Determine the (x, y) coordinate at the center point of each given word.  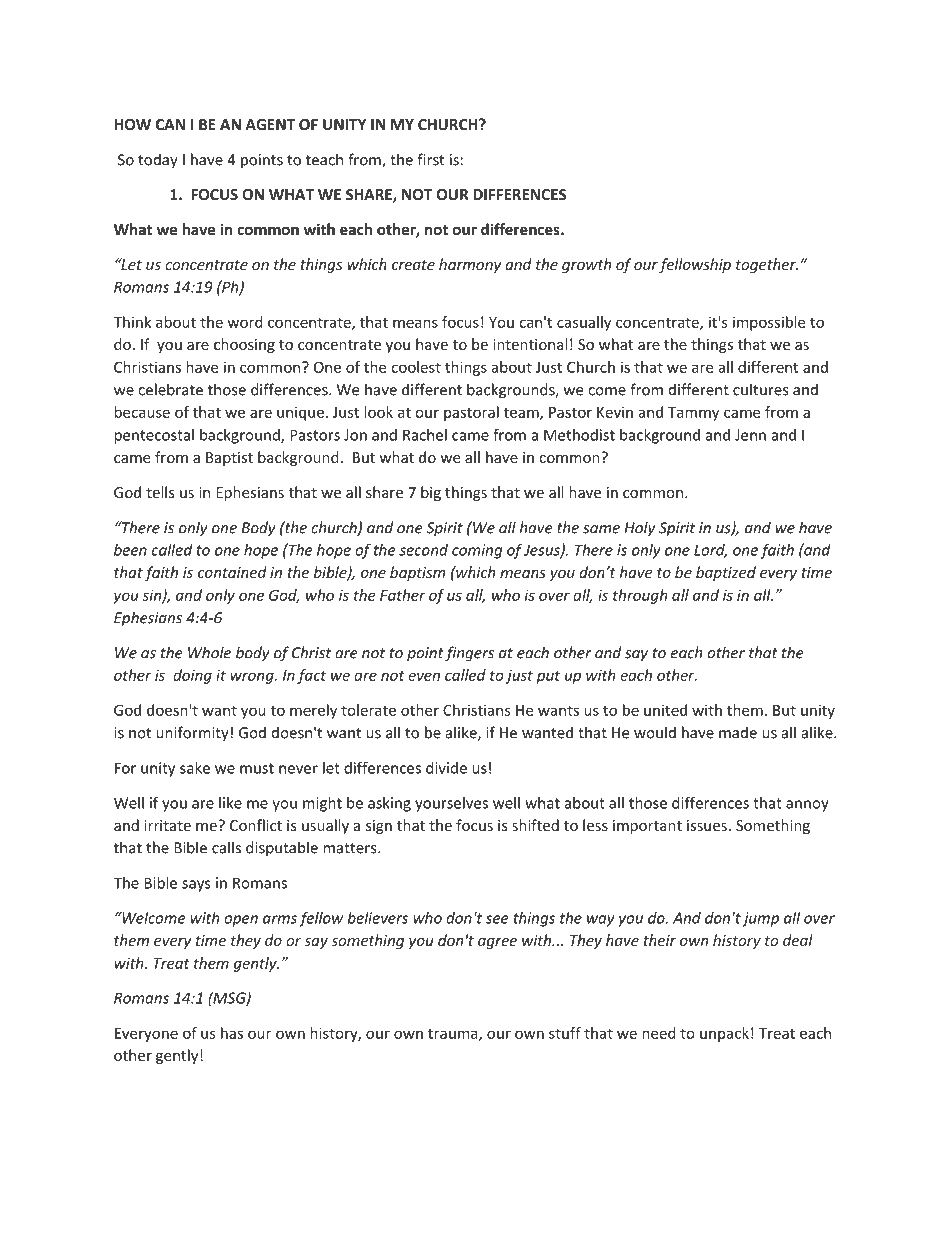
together (767, 265)
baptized (726, 573)
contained (232, 572)
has (232, 1033)
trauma (454, 1035)
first (430, 159)
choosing (244, 345)
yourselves (451, 804)
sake (195, 768)
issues (707, 825)
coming (477, 551)
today (158, 161)
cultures (760, 389)
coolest (416, 367)
